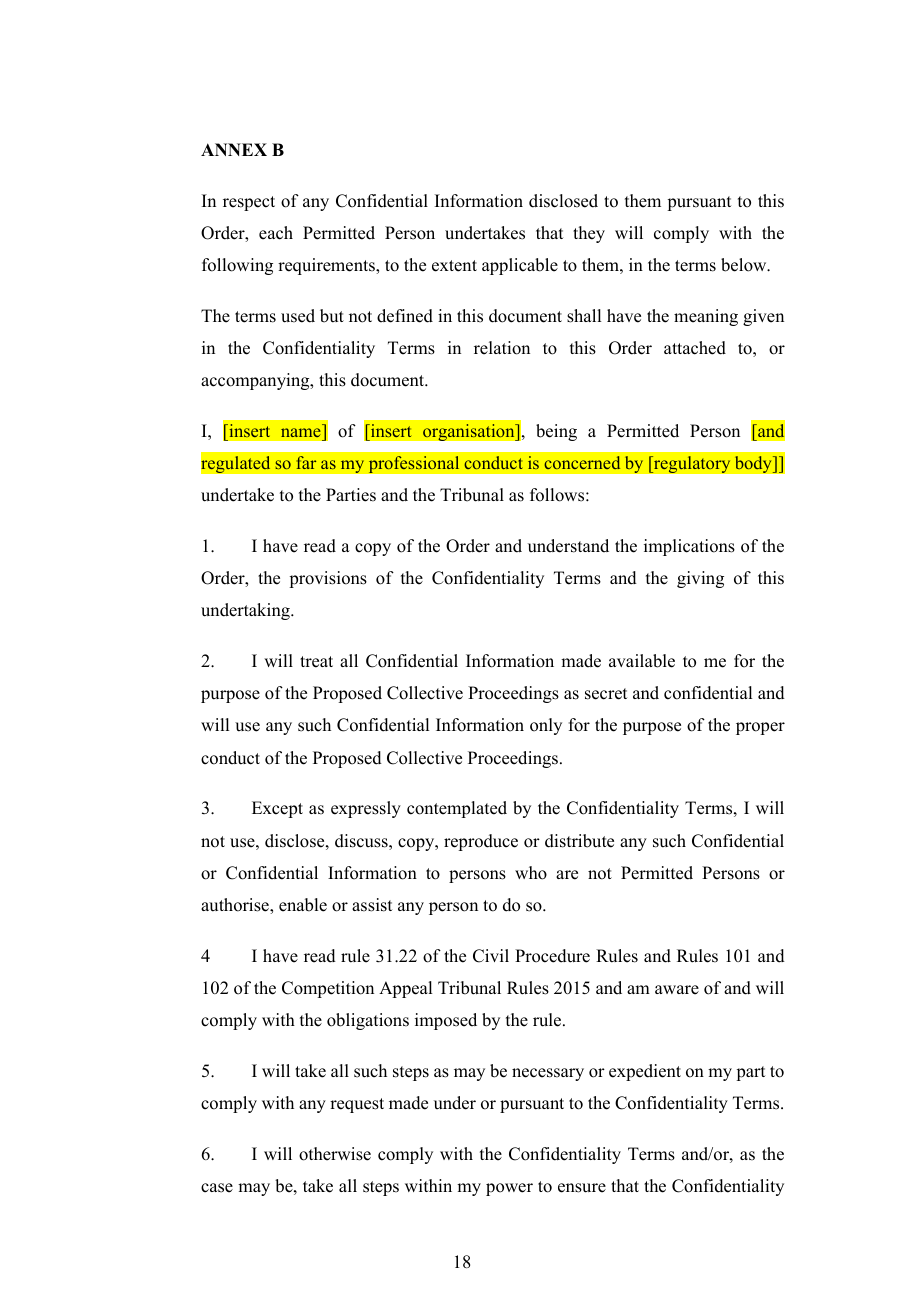 Image resolution: width=924 pixels, height=1308 pixels. What do you see at coordinates (645, 1072) in the screenshot?
I see `expedient` at bounding box center [645, 1072].
